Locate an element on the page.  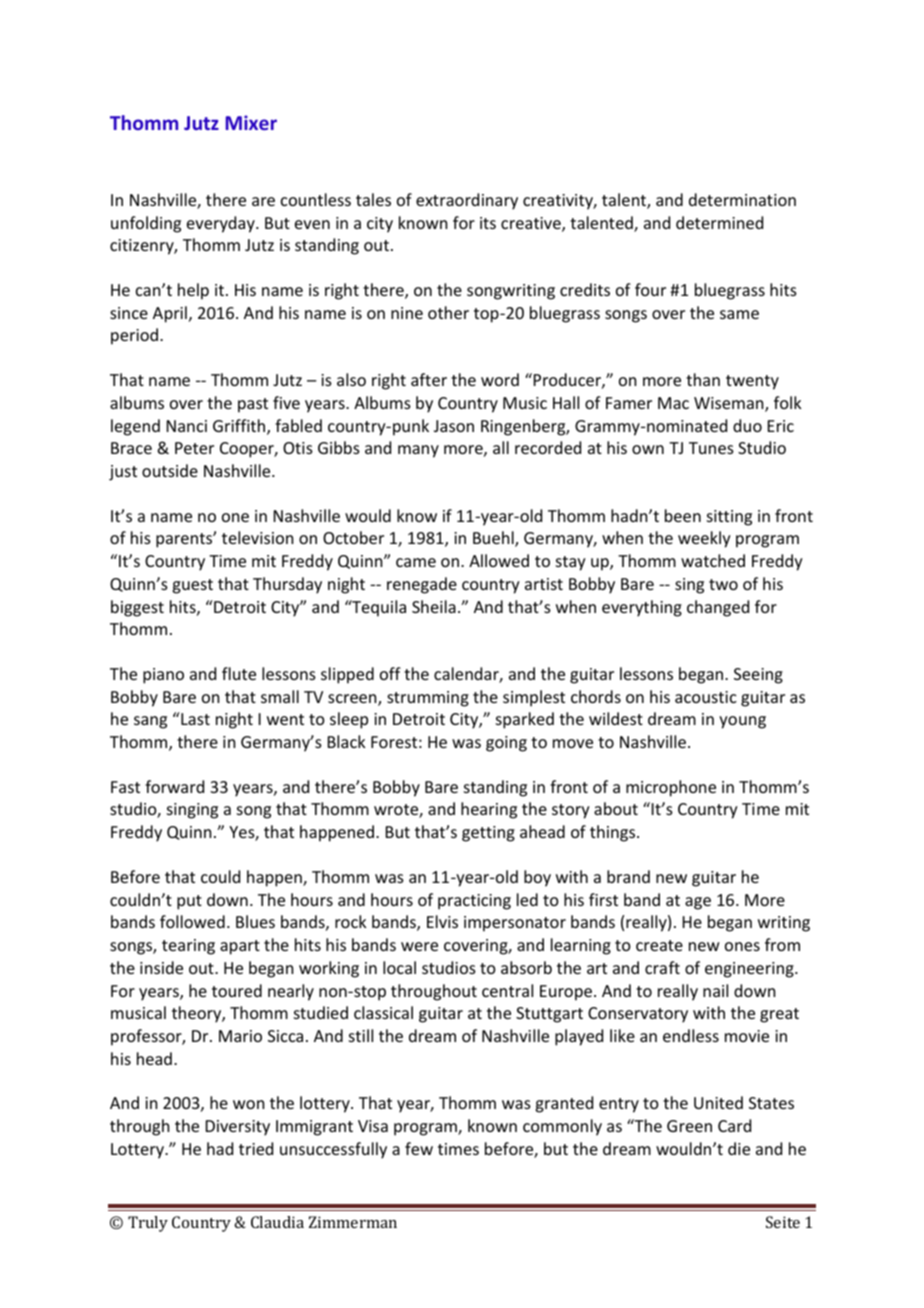
Truly is located at coordinates (148, 1224).
